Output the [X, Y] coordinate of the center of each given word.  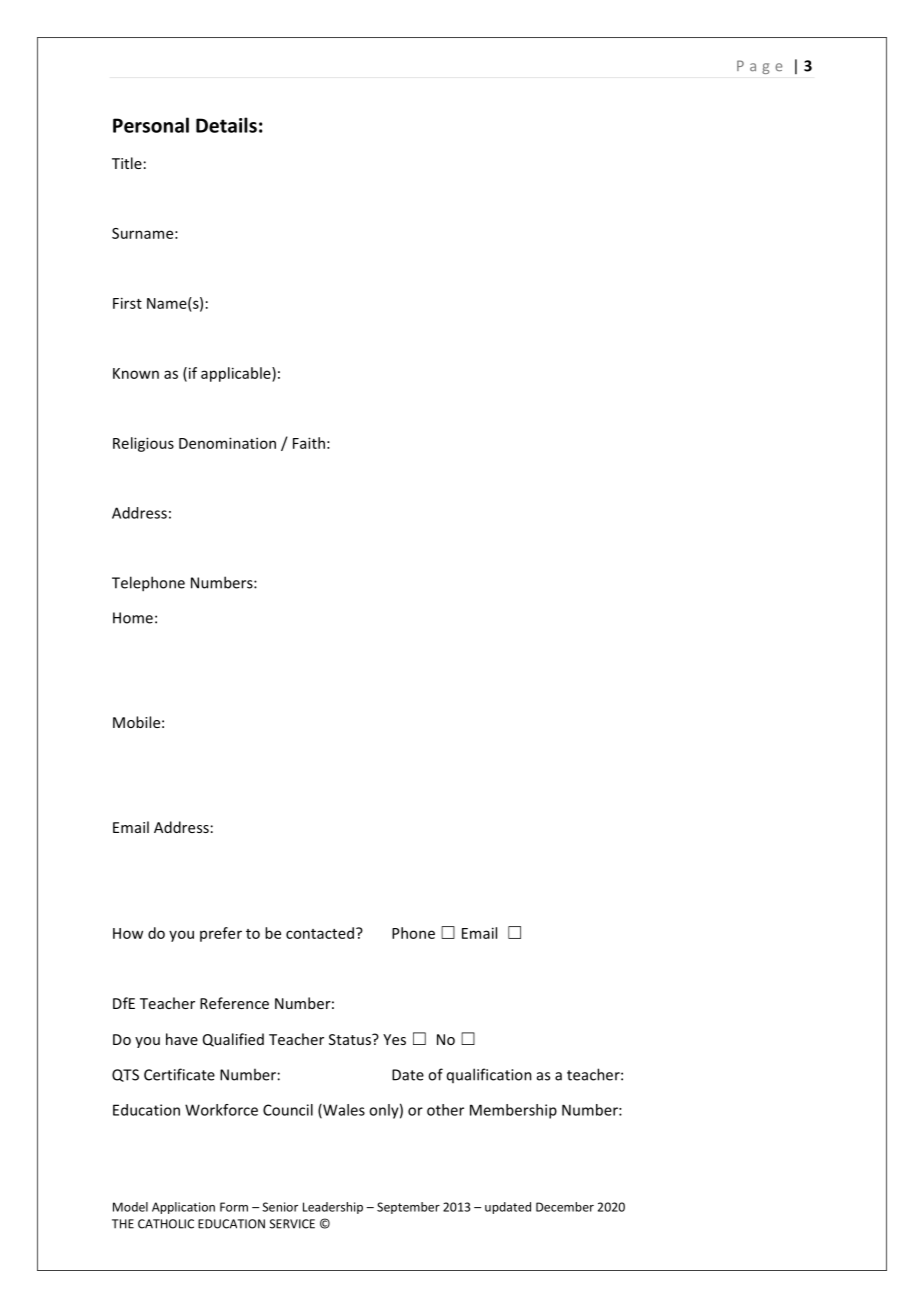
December [565, 1207]
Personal [151, 125]
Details [226, 125]
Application [183, 1208]
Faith [309, 443]
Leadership [333, 1208]
